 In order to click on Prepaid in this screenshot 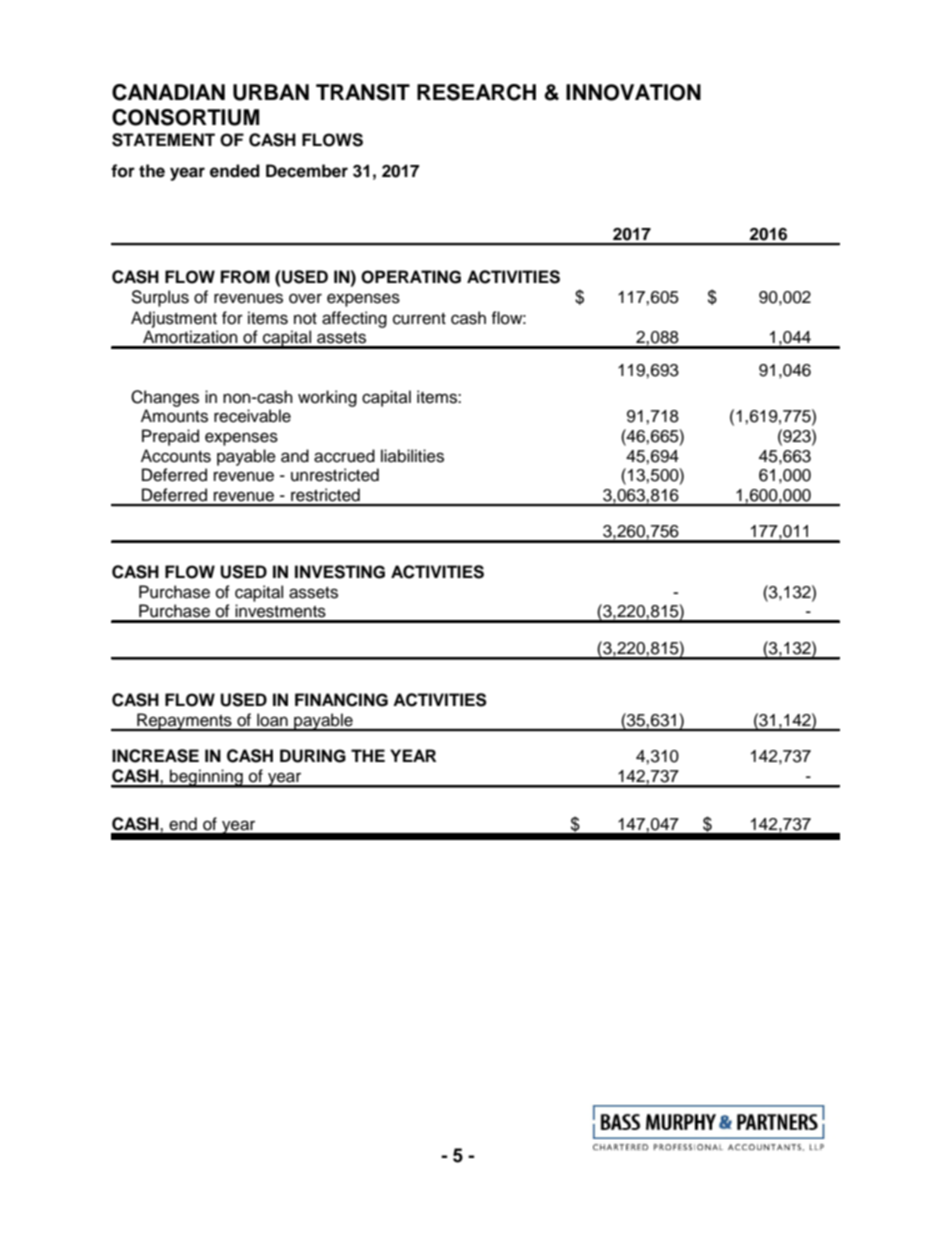, I will do `click(170, 437)`.
